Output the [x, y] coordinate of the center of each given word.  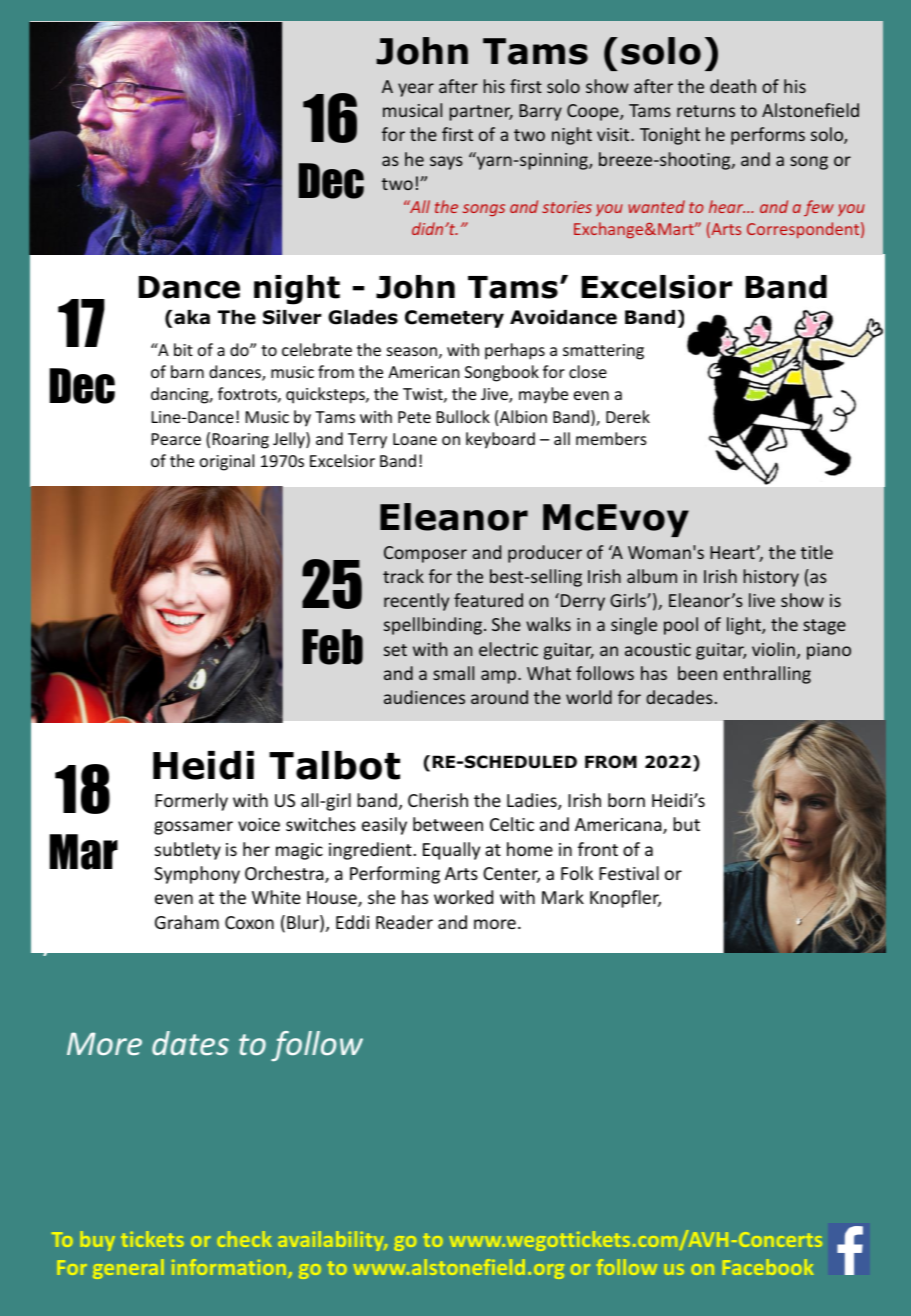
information [230, 1268]
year [416, 90]
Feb [333, 647]
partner [481, 113]
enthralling [767, 675]
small [453, 673]
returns [706, 111]
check [244, 1239]
